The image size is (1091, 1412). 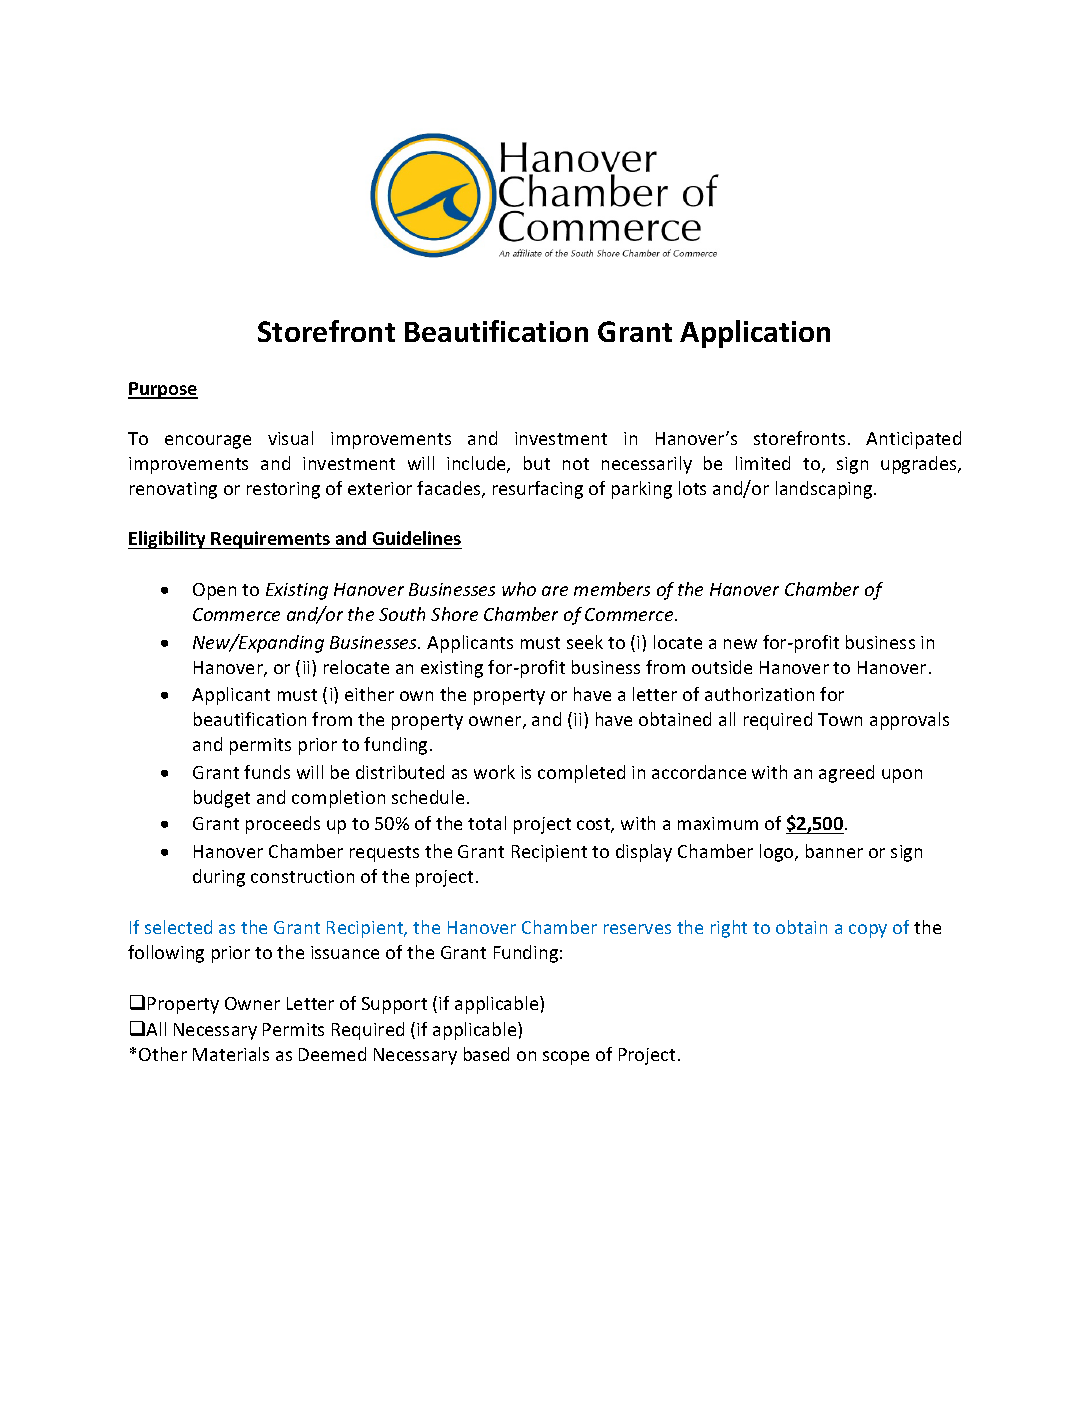 What do you see at coordinates (369, 694) in the screenshot?
I see `either` at bounding box center [369, 694].
